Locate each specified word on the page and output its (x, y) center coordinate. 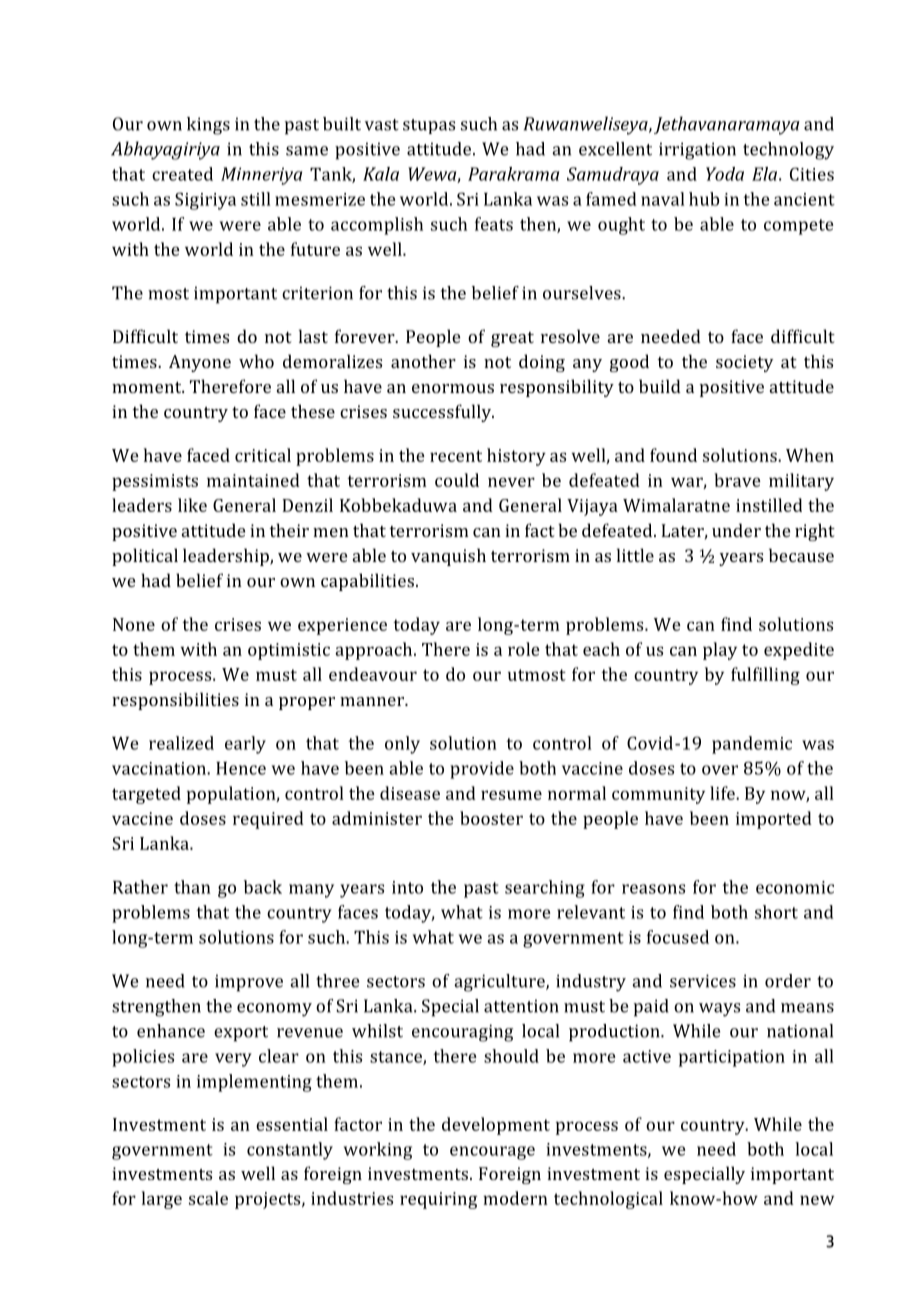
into (407, 887)
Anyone (200, 363)
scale (208, 1198)
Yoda (725, 174)
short (776, 912)
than (192, 887)
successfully (443, 413)
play (720, 651)
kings (208, 126)
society (744, 363)
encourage (492, 1153)
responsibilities (175, 701)
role (524, 649)
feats (494, 224)
